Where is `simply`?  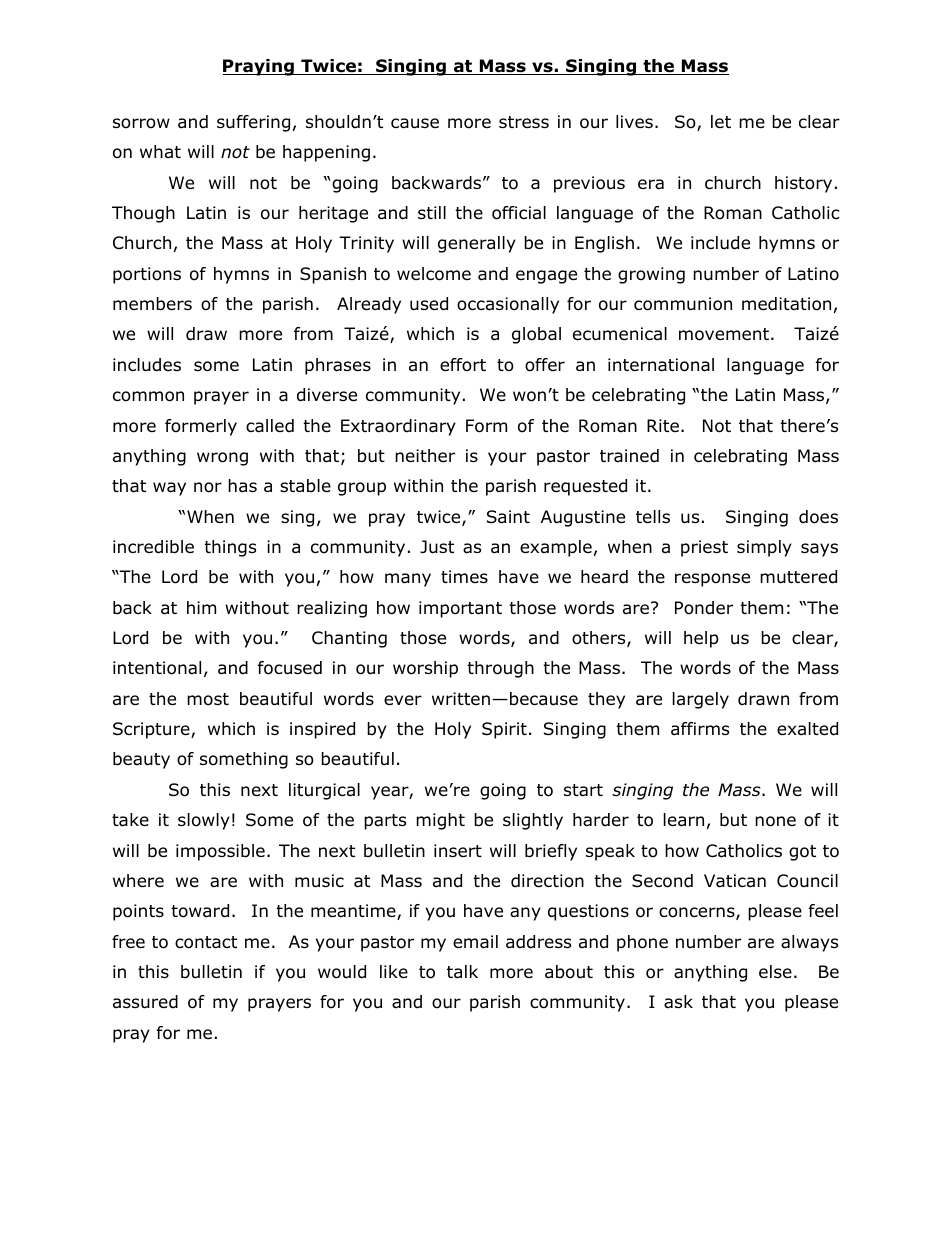 simply is located at coordinates (764, 548).
